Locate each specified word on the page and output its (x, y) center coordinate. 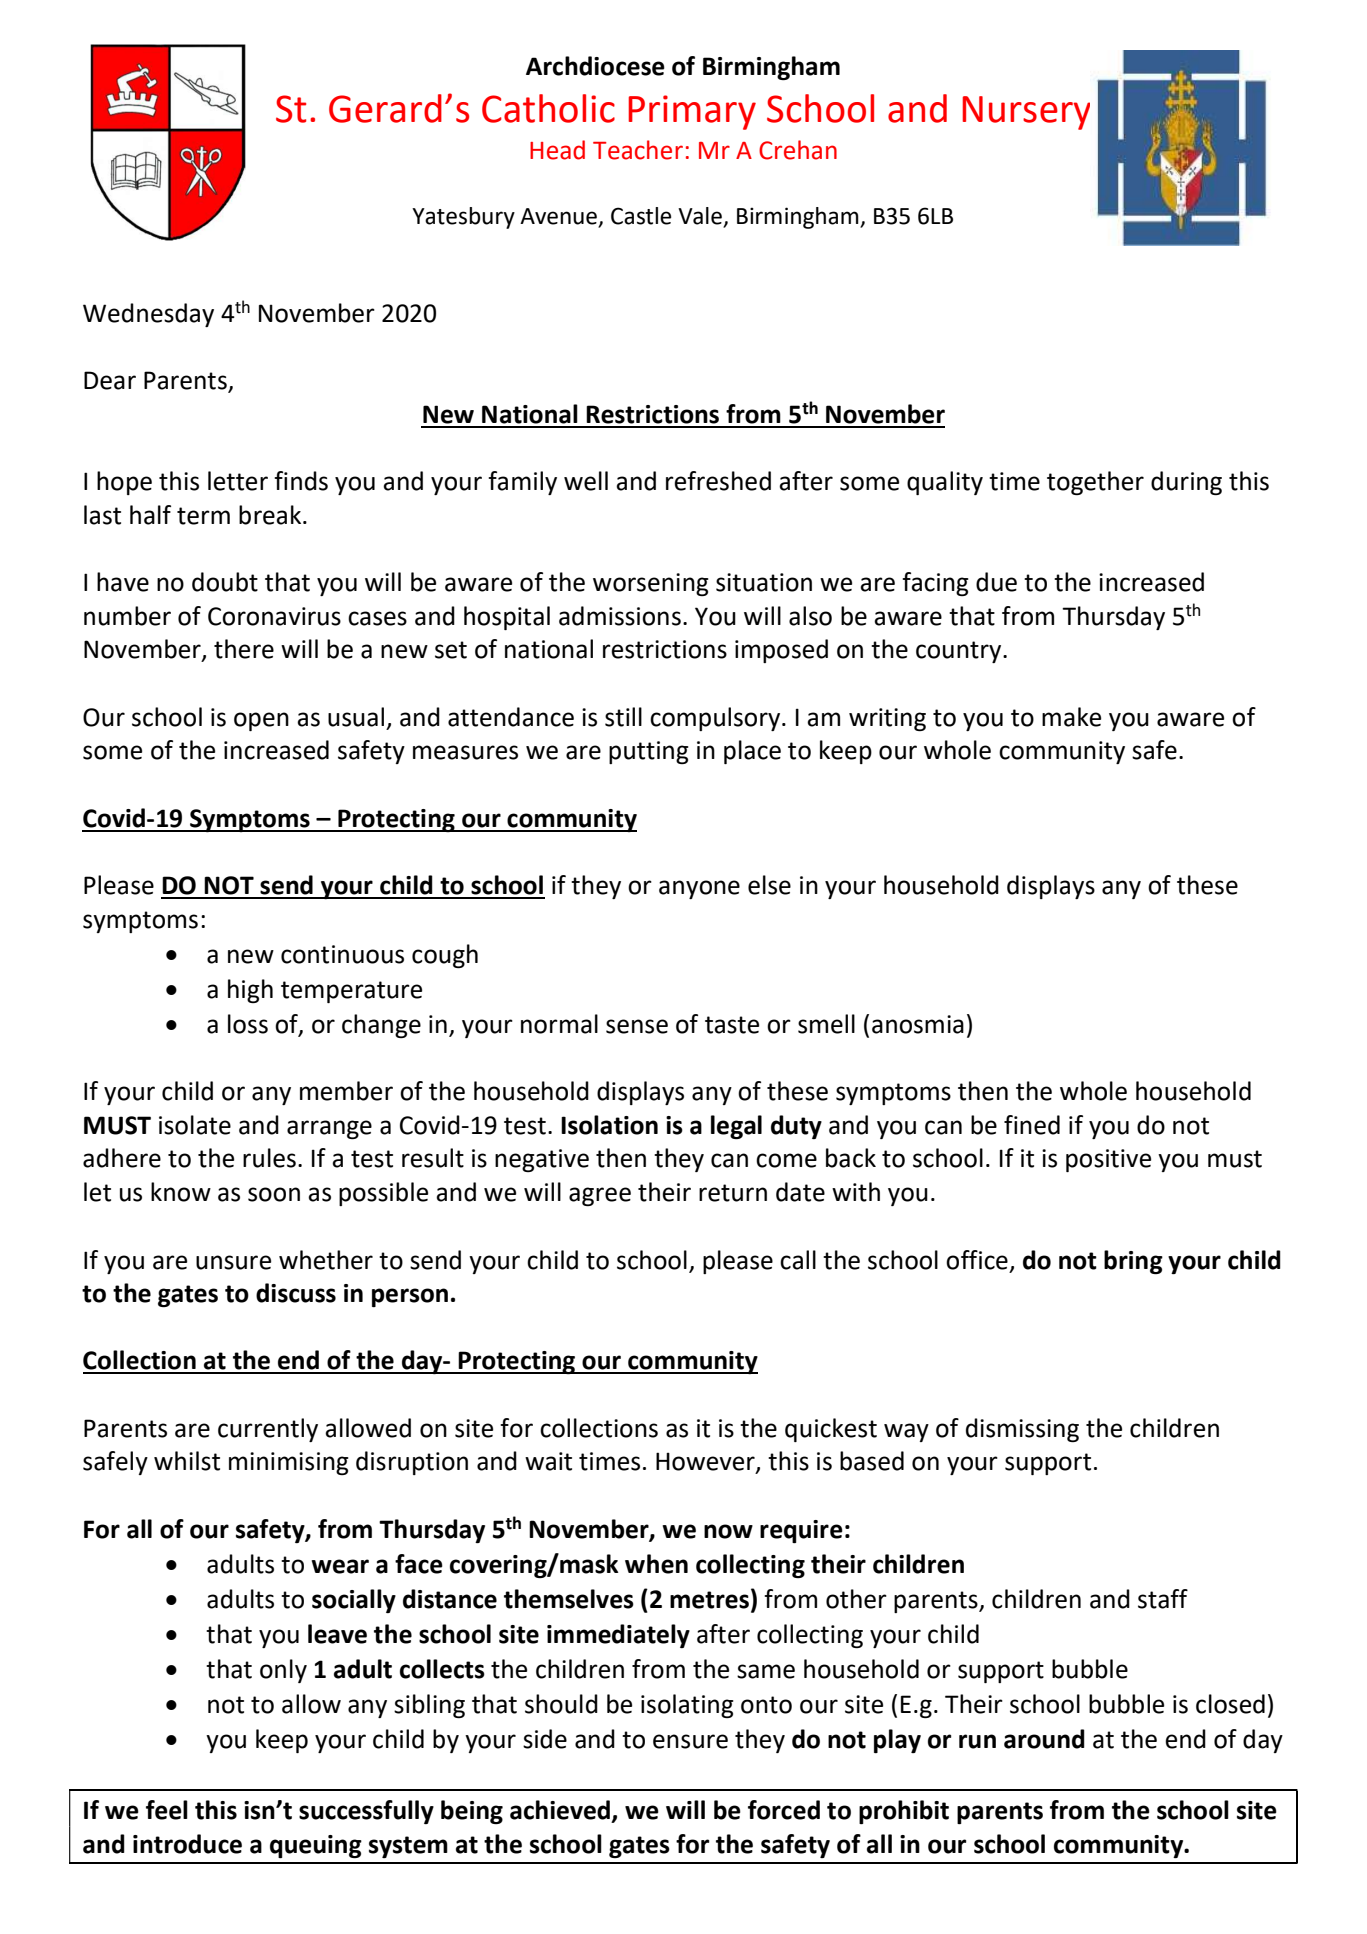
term (203, 516)
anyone (699, 889)
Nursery (1026, 113)
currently (268, 1430)
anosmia (918, 1024)
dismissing (1022, 1430)
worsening (651, 584)
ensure (690, 1741)
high (250, 991)
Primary (692, 112)
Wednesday (148, 315)
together (1095, 483)
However (706, 1462)
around (1044, 1739)
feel (167, 1810)
